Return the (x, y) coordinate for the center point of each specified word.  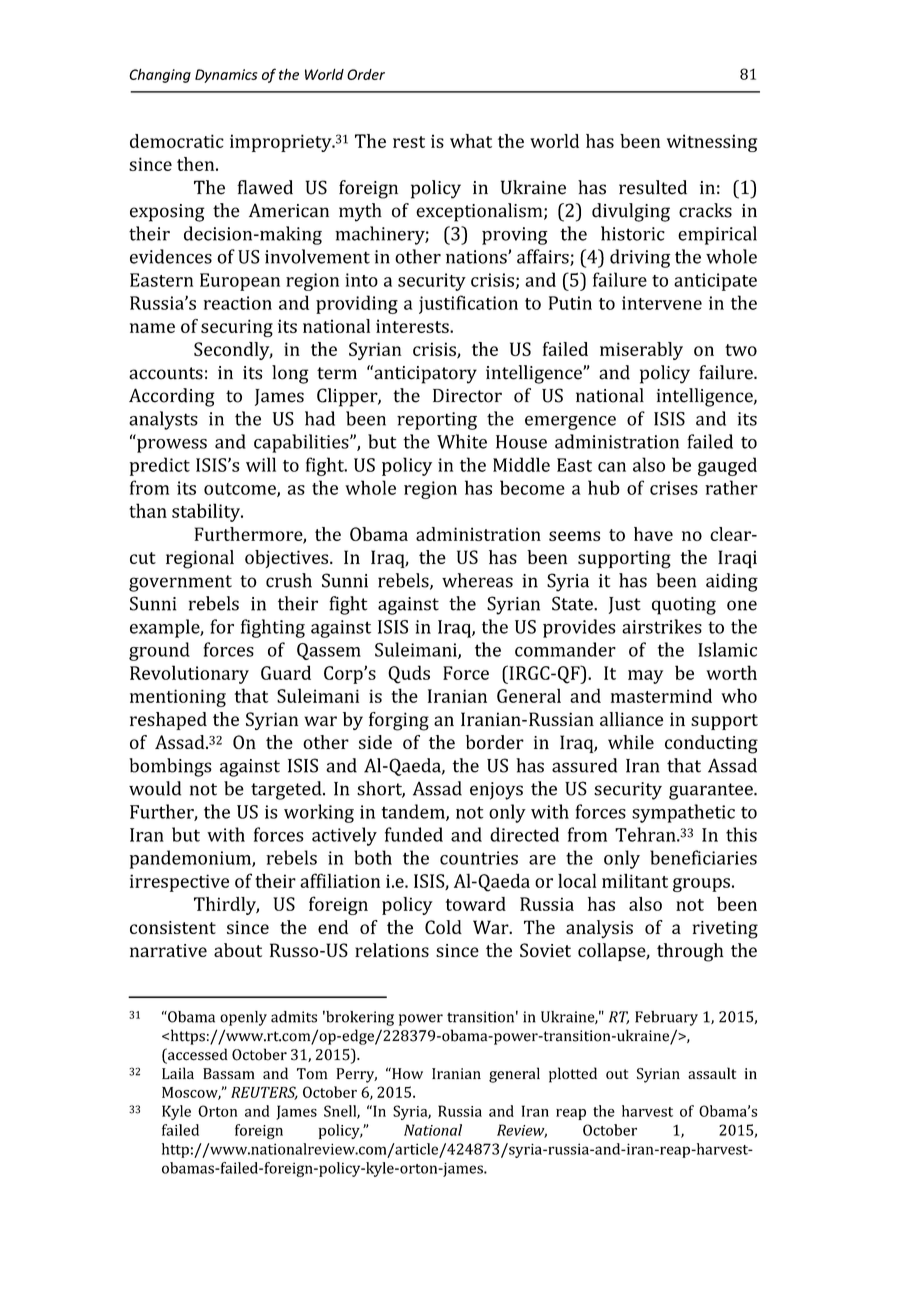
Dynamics (226, 76)
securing (237, 328)
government (180, 583)
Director (467, 396)
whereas (477, 580)
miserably (641, 351)
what (471, 141)
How (406, 1073)
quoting (684, 606)
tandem (414, 812)
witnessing (712, 143)
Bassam (229, 1073)
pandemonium (191, 859)
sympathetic (683, 813)
